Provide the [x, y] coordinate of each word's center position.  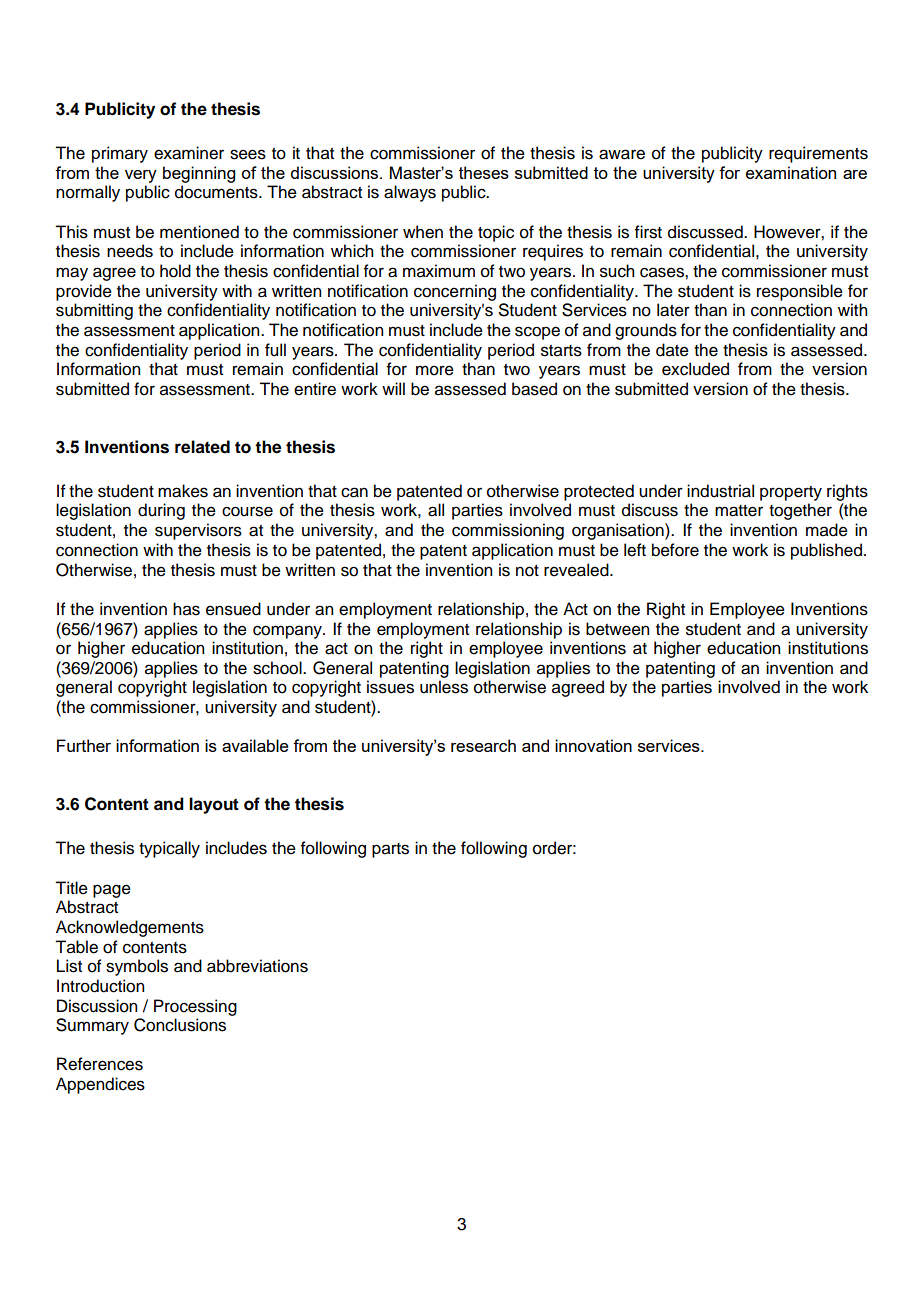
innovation [593, 745]
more [435, 370]
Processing [195, 1007]
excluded [695, 369]
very [141, 176]
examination [791, 172]
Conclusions [180, 1025]
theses [484, 172]
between [617, 629]
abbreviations [257, 966]
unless [444, 687]
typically [169, 849]
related [202, 447]
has [186, 609]
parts [390, 850]
